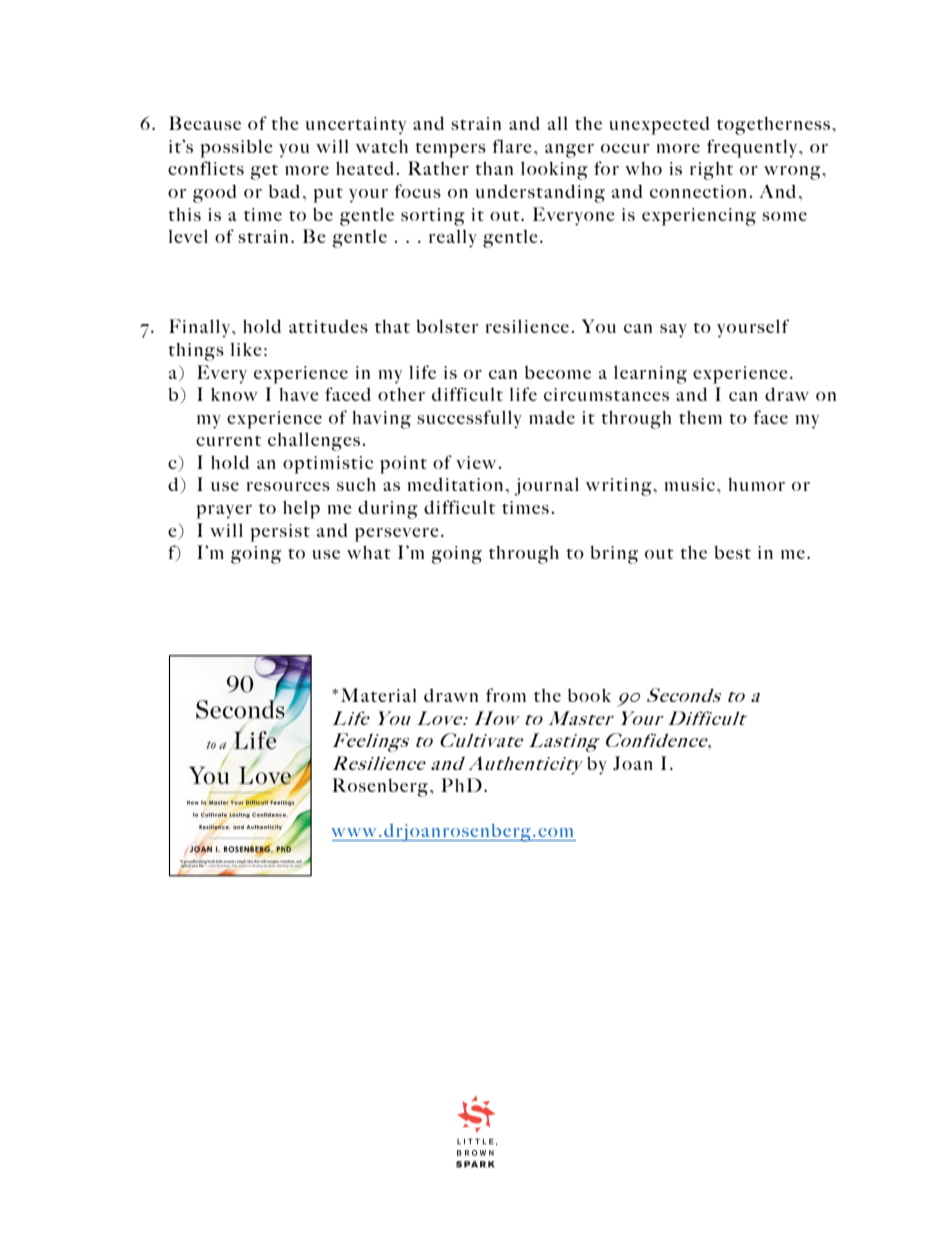 The height and width of the screenshot is (1233, 952). Describe the element at coordinates (691, 484) in the screenshot. I see `music` at that location.
